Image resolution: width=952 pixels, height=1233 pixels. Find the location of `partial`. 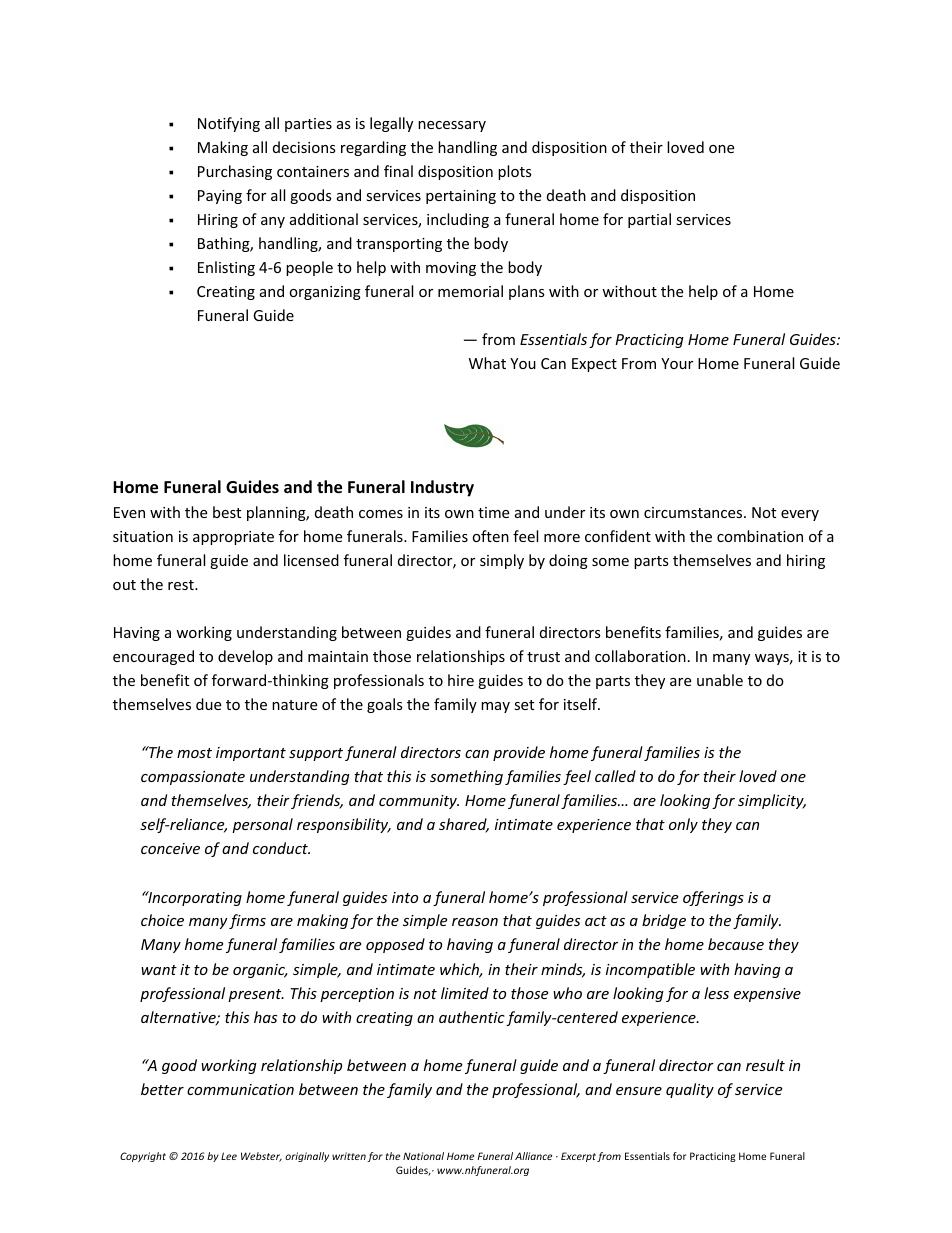

partial is located at coordinates (649, 220).
